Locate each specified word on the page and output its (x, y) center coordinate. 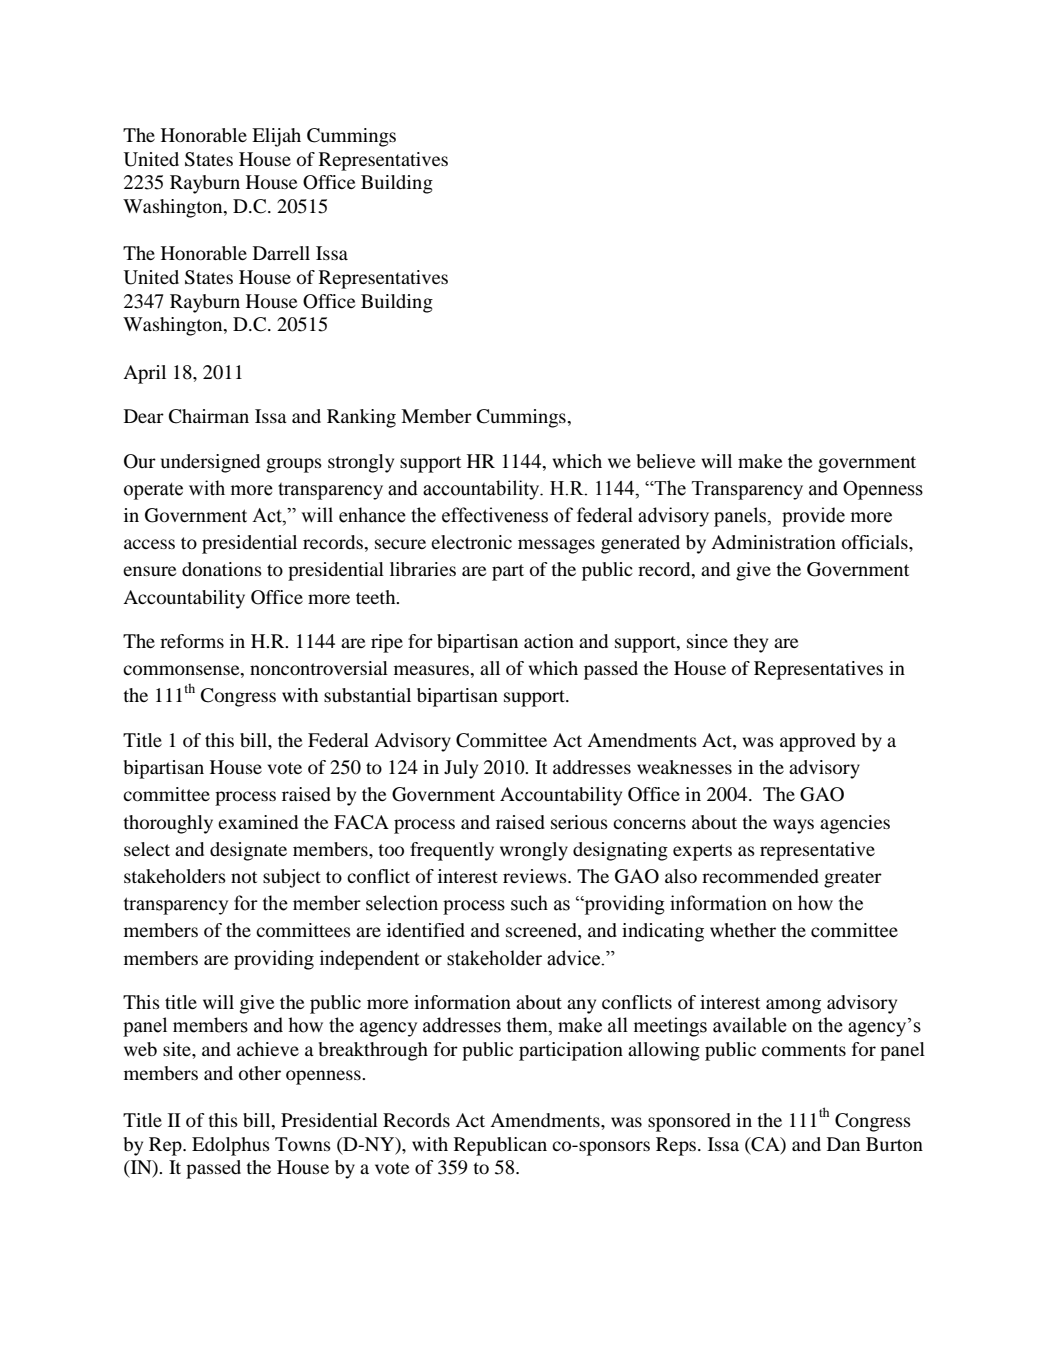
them (528, 1026)
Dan (843, 1144)
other (260, 1073)
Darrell (281, 253)
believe (666, 461)
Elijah (276, 137)
